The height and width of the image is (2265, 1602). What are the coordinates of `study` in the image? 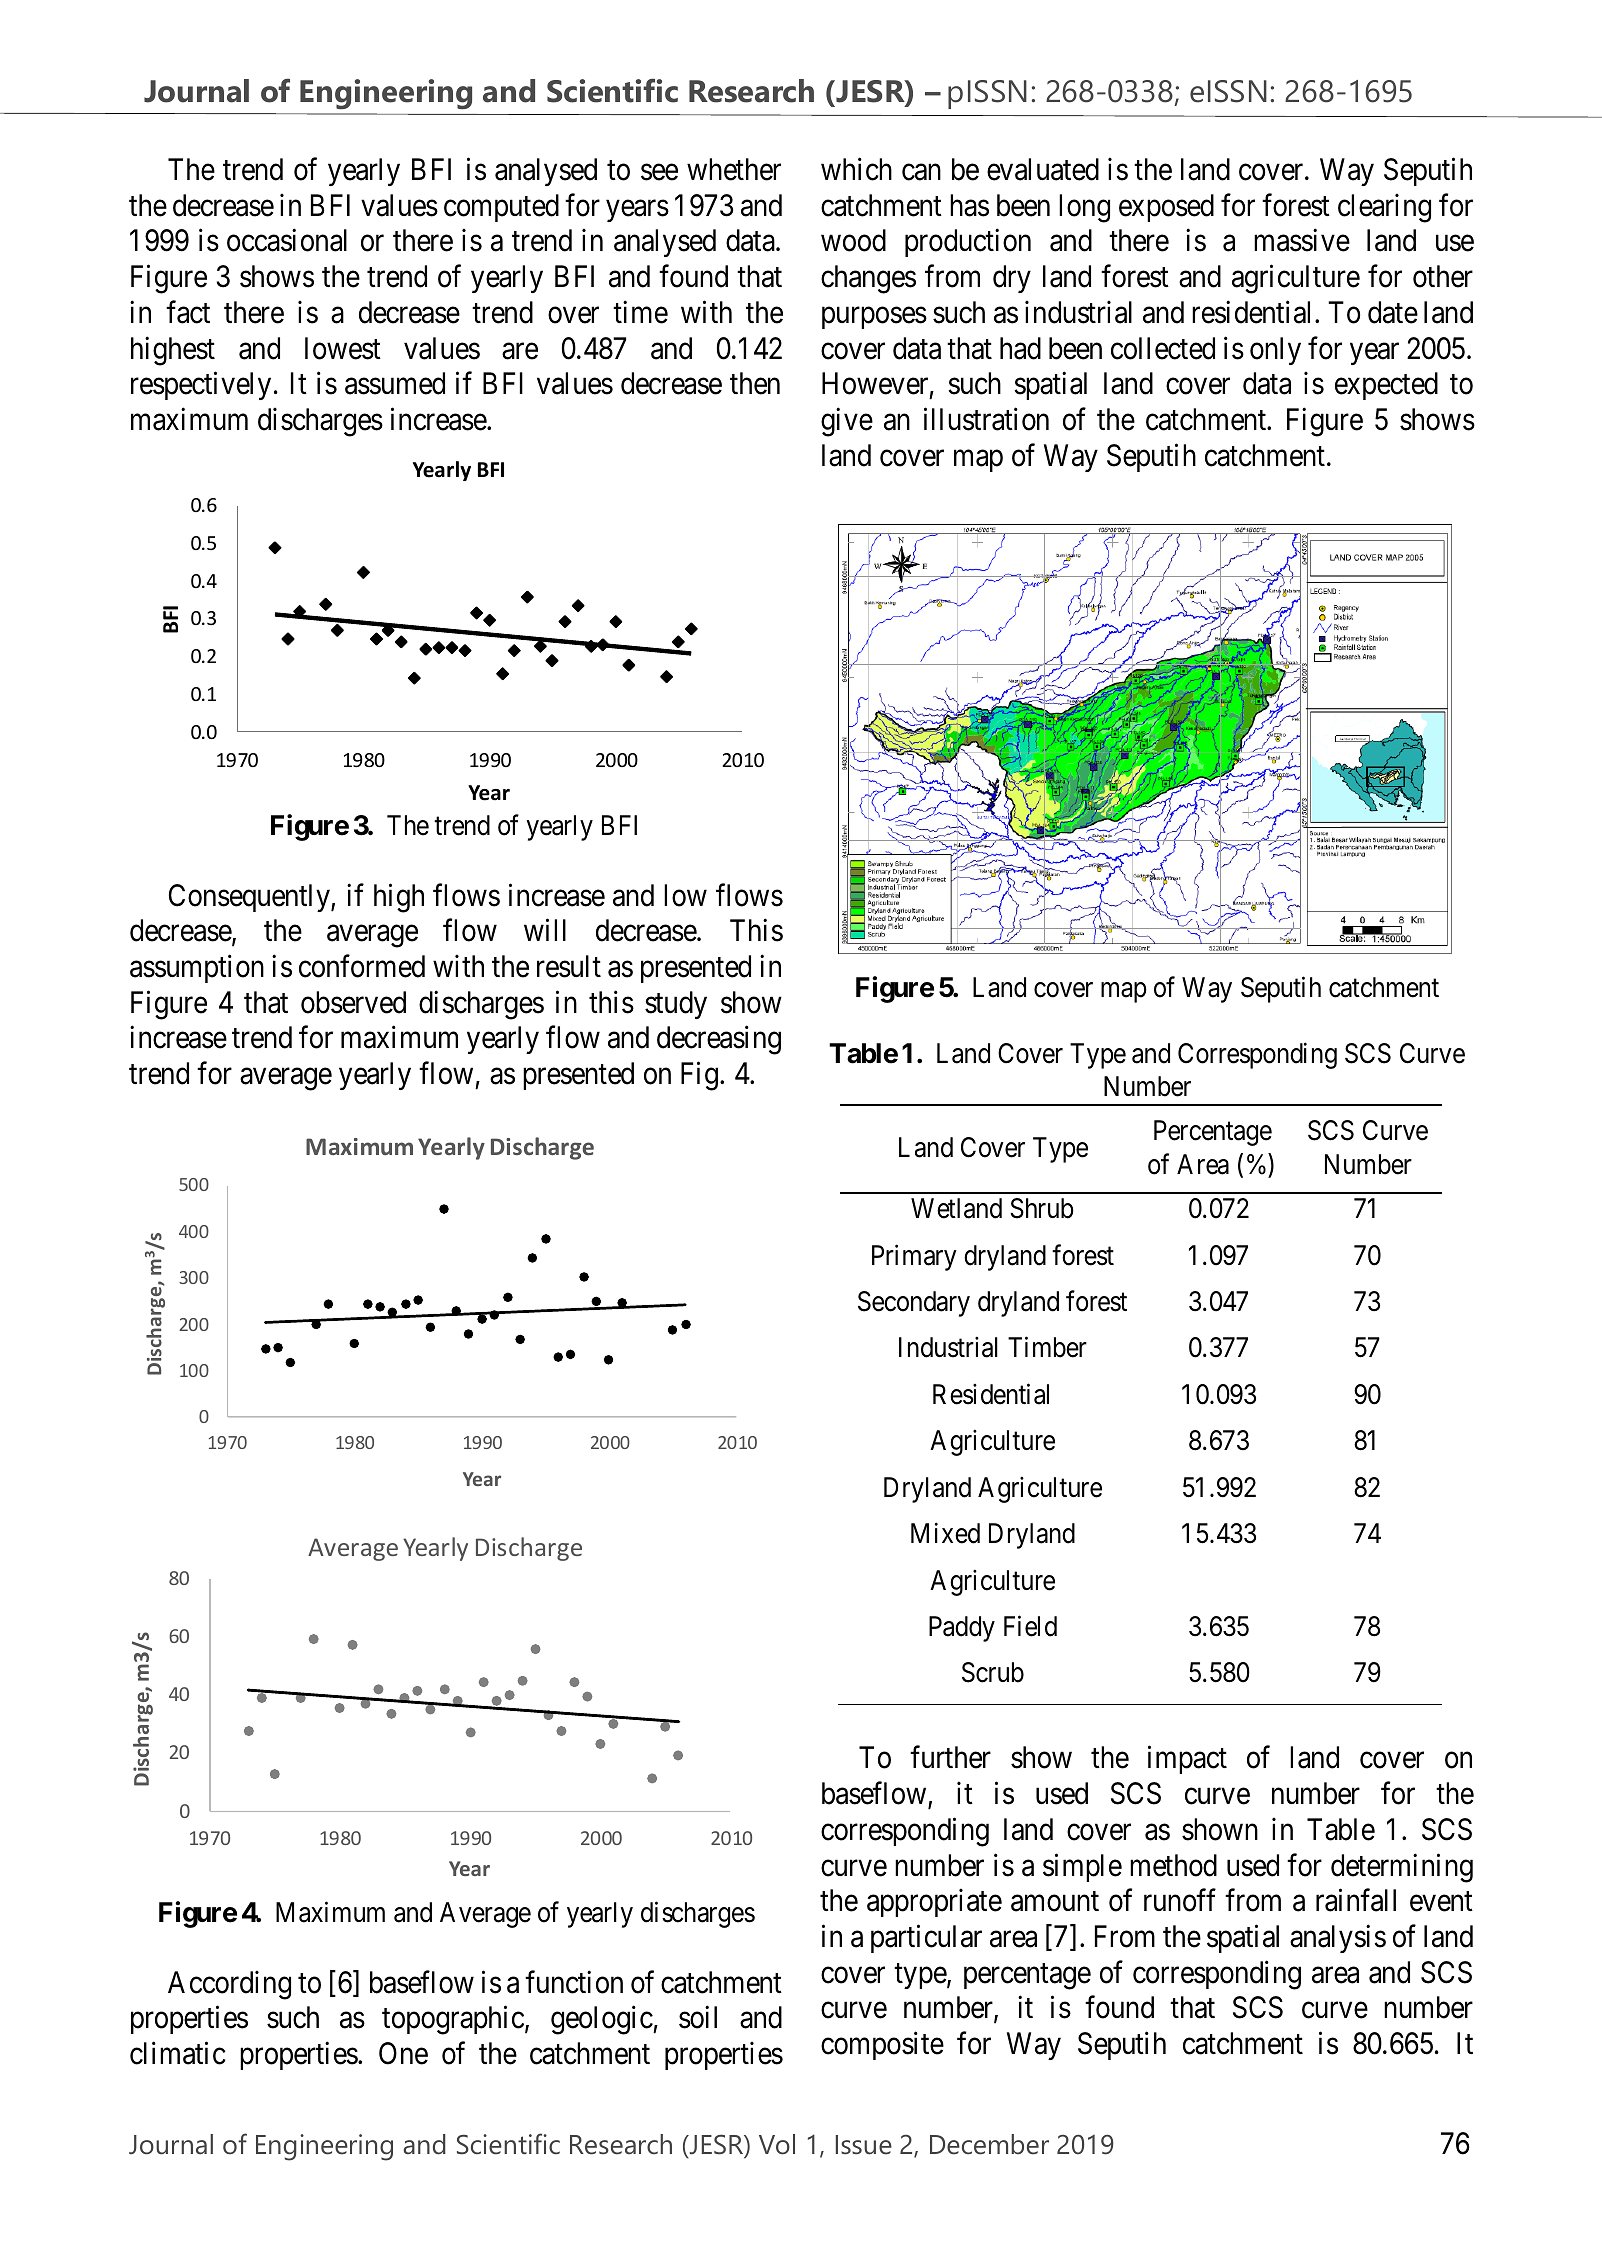 It's located at (676, 1005).
